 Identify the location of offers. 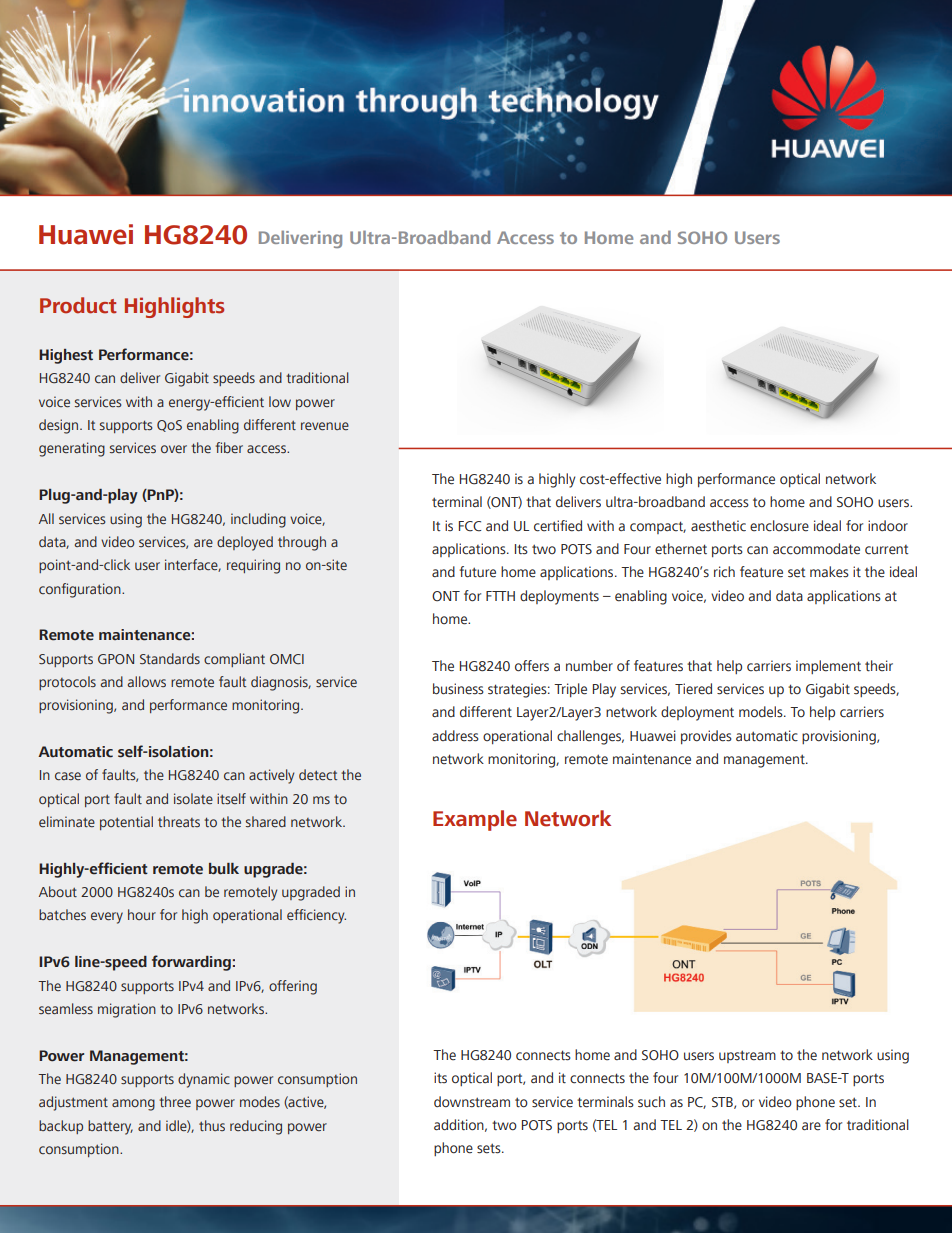
(532, 666).
